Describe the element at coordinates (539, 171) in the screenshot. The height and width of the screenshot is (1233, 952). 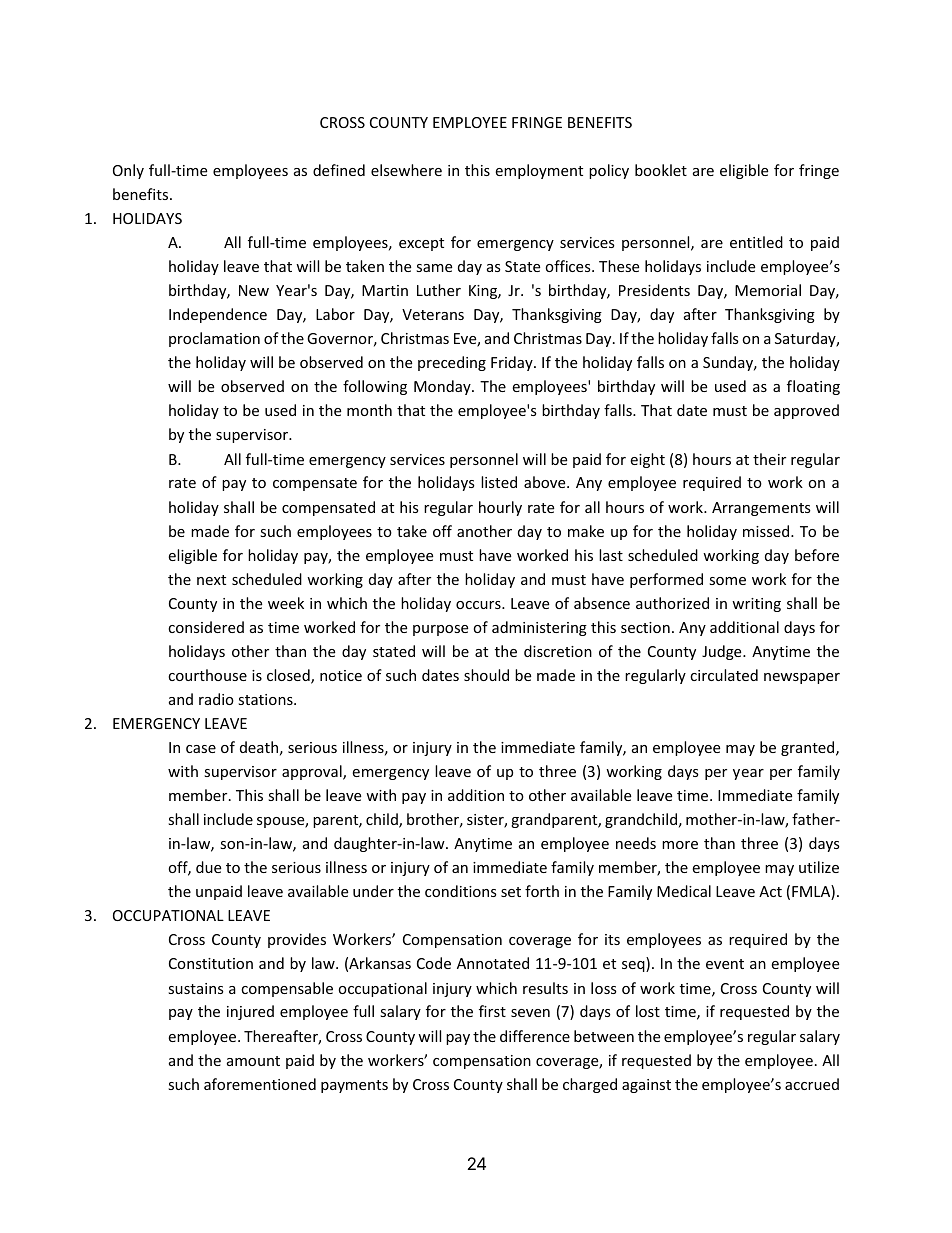
I see `employment` at that location.
